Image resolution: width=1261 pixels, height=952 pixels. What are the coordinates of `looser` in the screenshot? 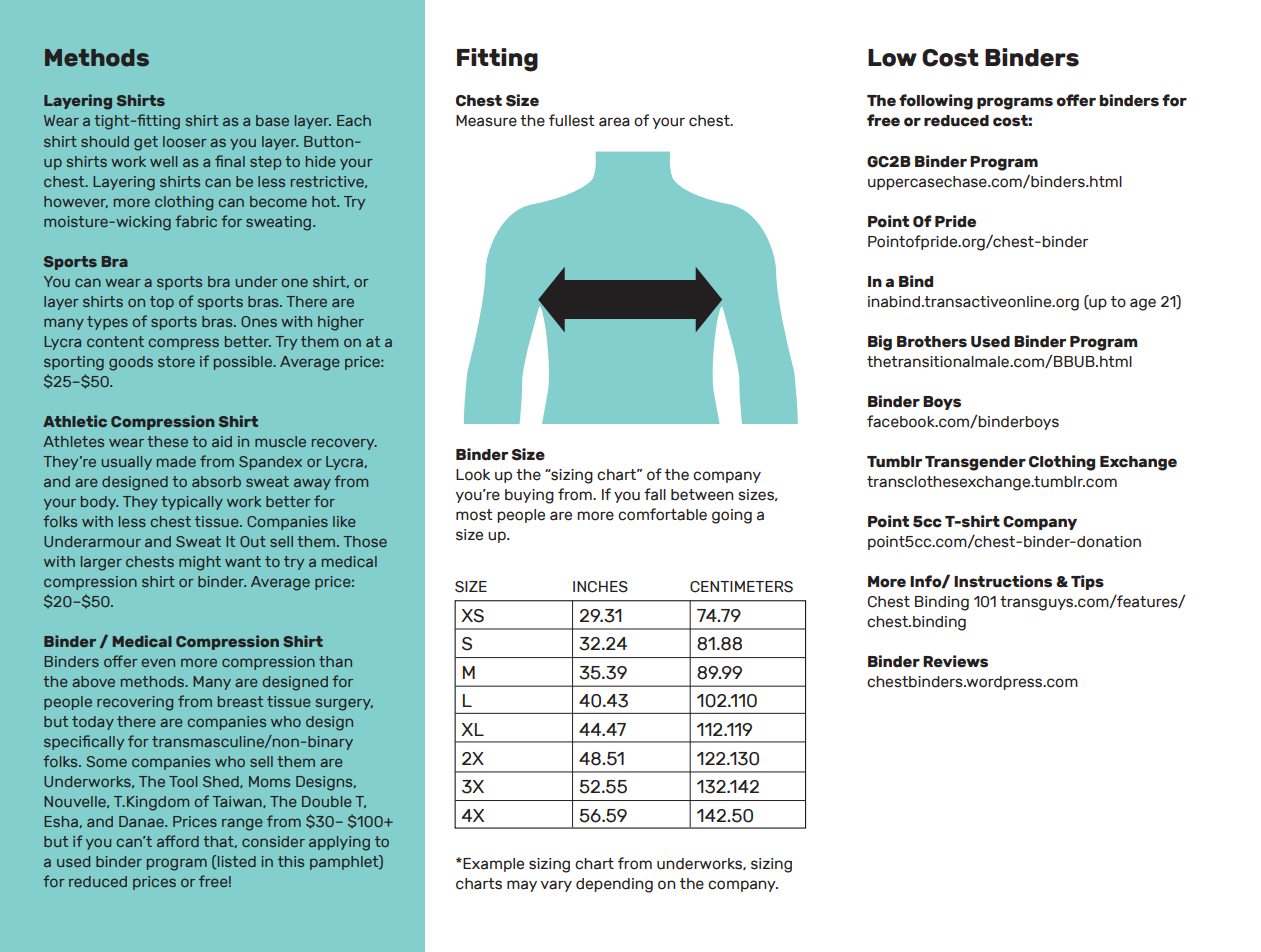 It's located at (185, 141).
